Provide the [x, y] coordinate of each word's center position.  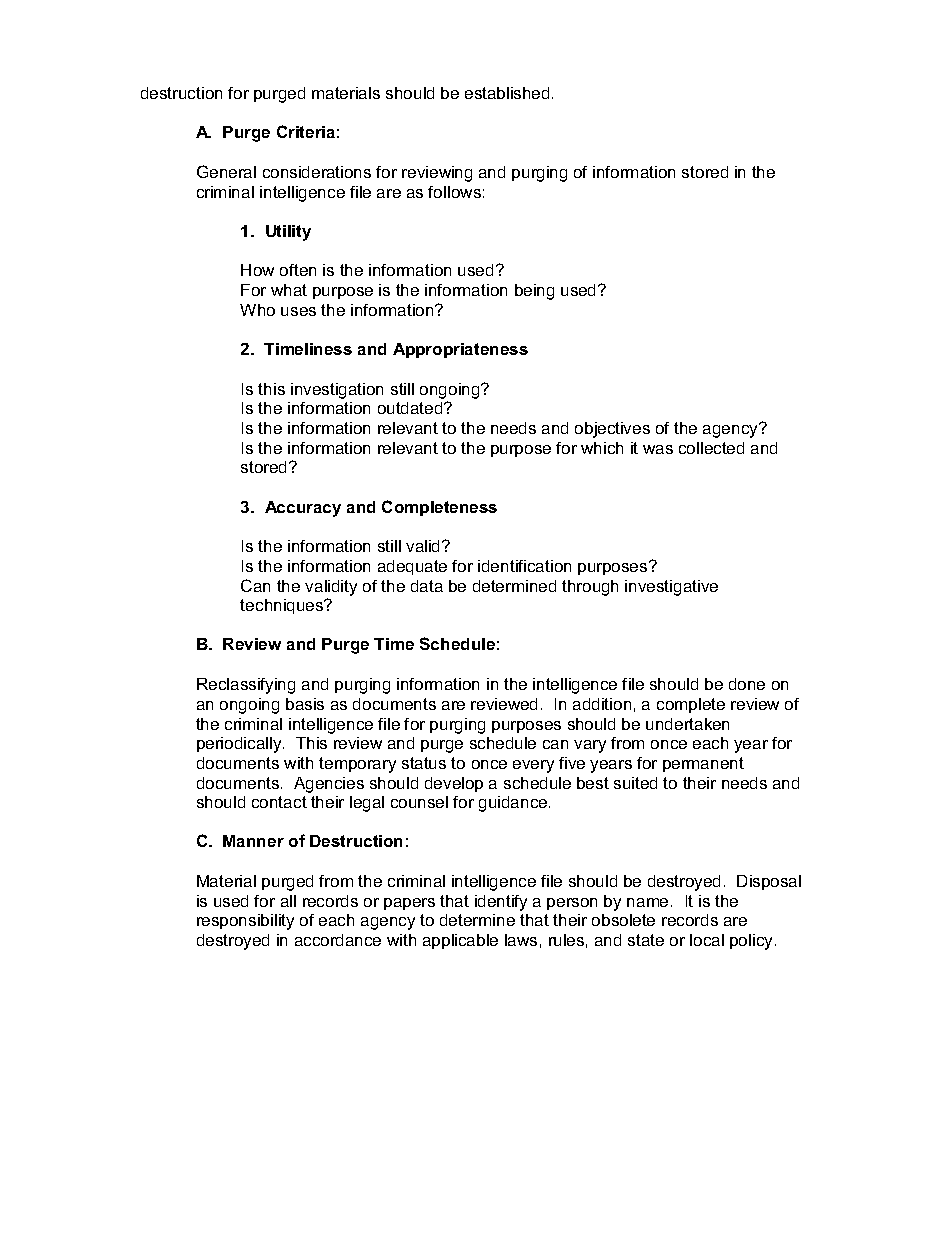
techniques [283, 606]
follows [454, 192]
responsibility [245, 922]
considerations [317, 172]
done [747, 684]
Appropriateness [460, 350]
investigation [337, 391]
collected [711, 448]
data [427, 586]
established [507, 93]
